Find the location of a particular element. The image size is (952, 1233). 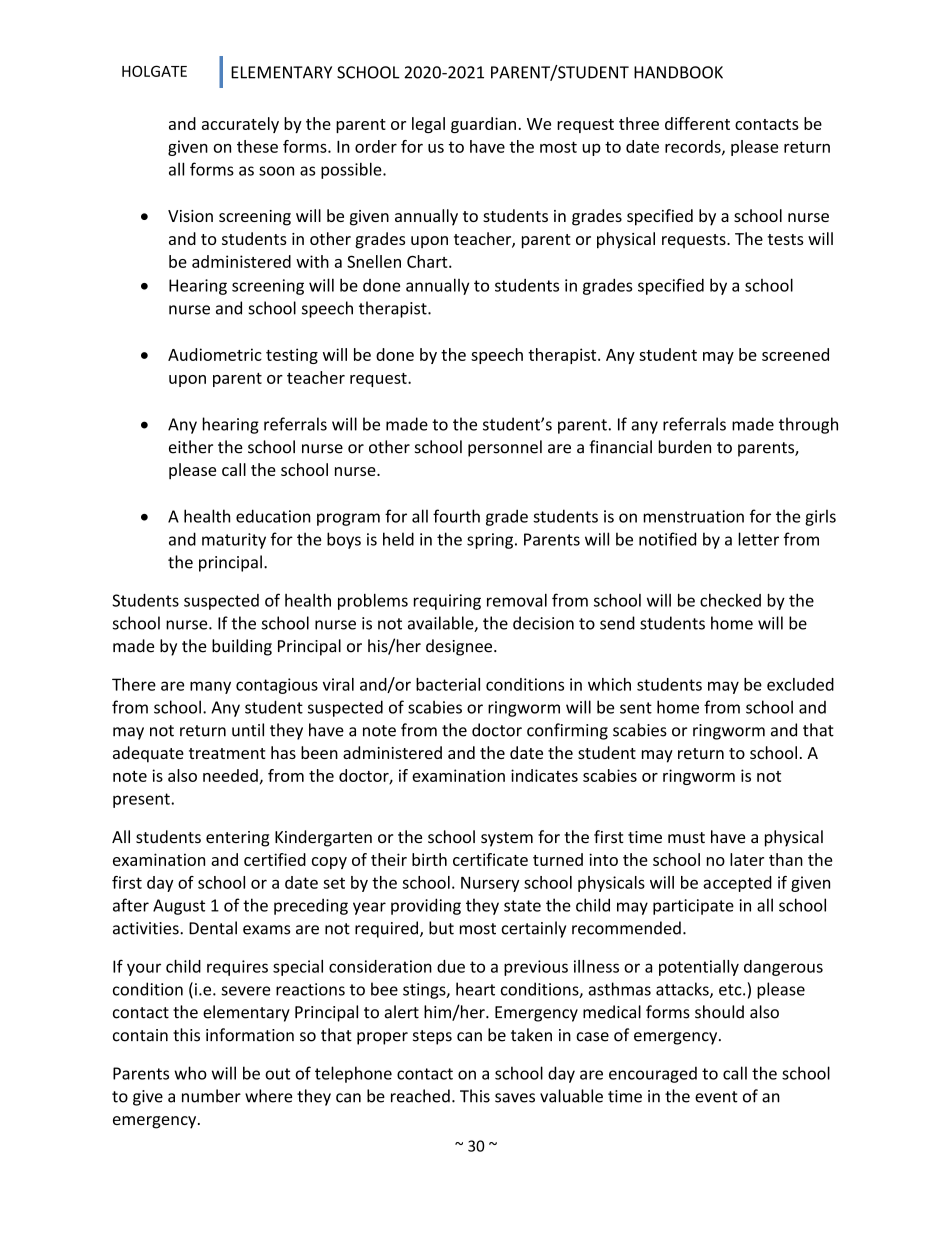

saves is located at coordinates (515, 1098).
